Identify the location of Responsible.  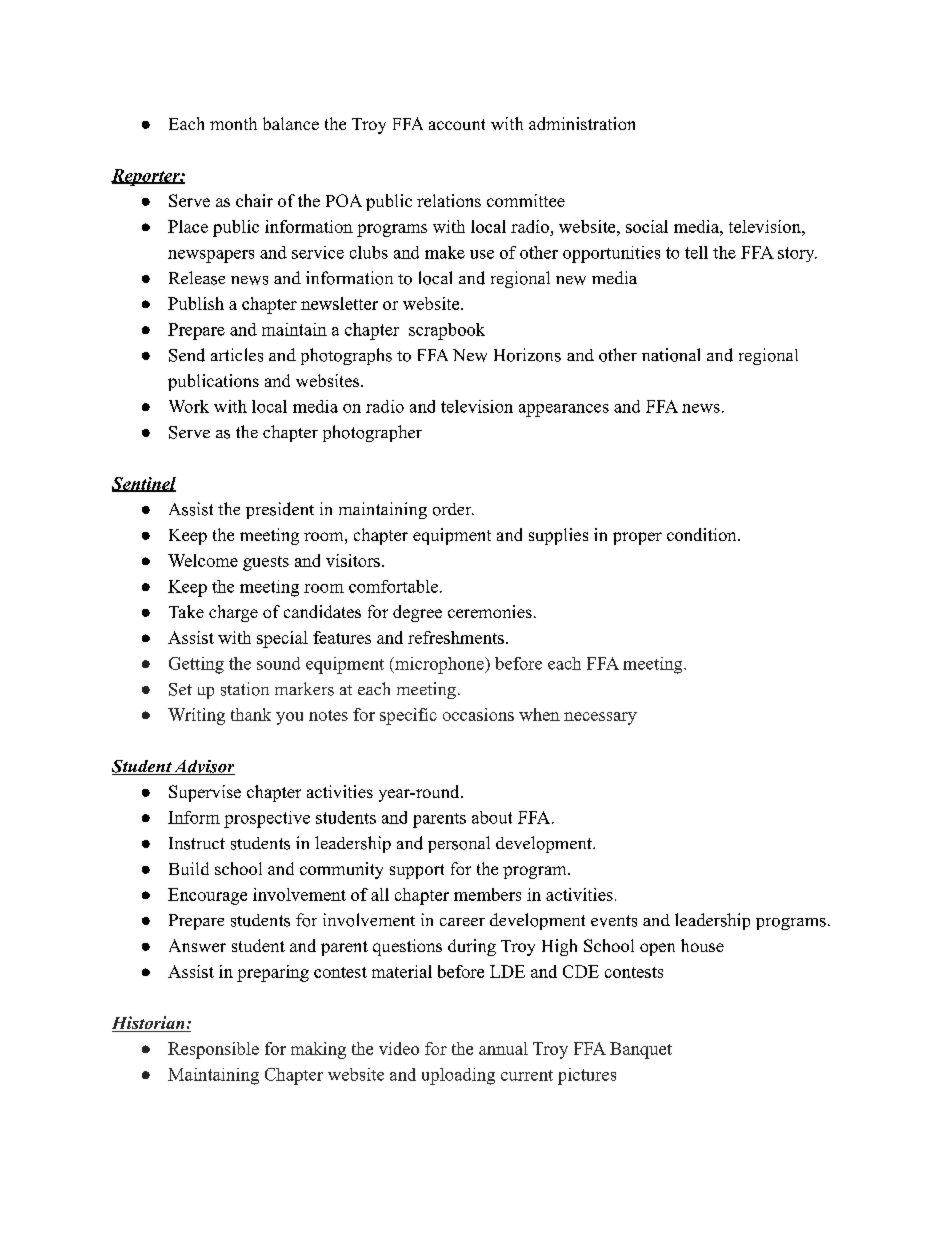
(213, 1050).
